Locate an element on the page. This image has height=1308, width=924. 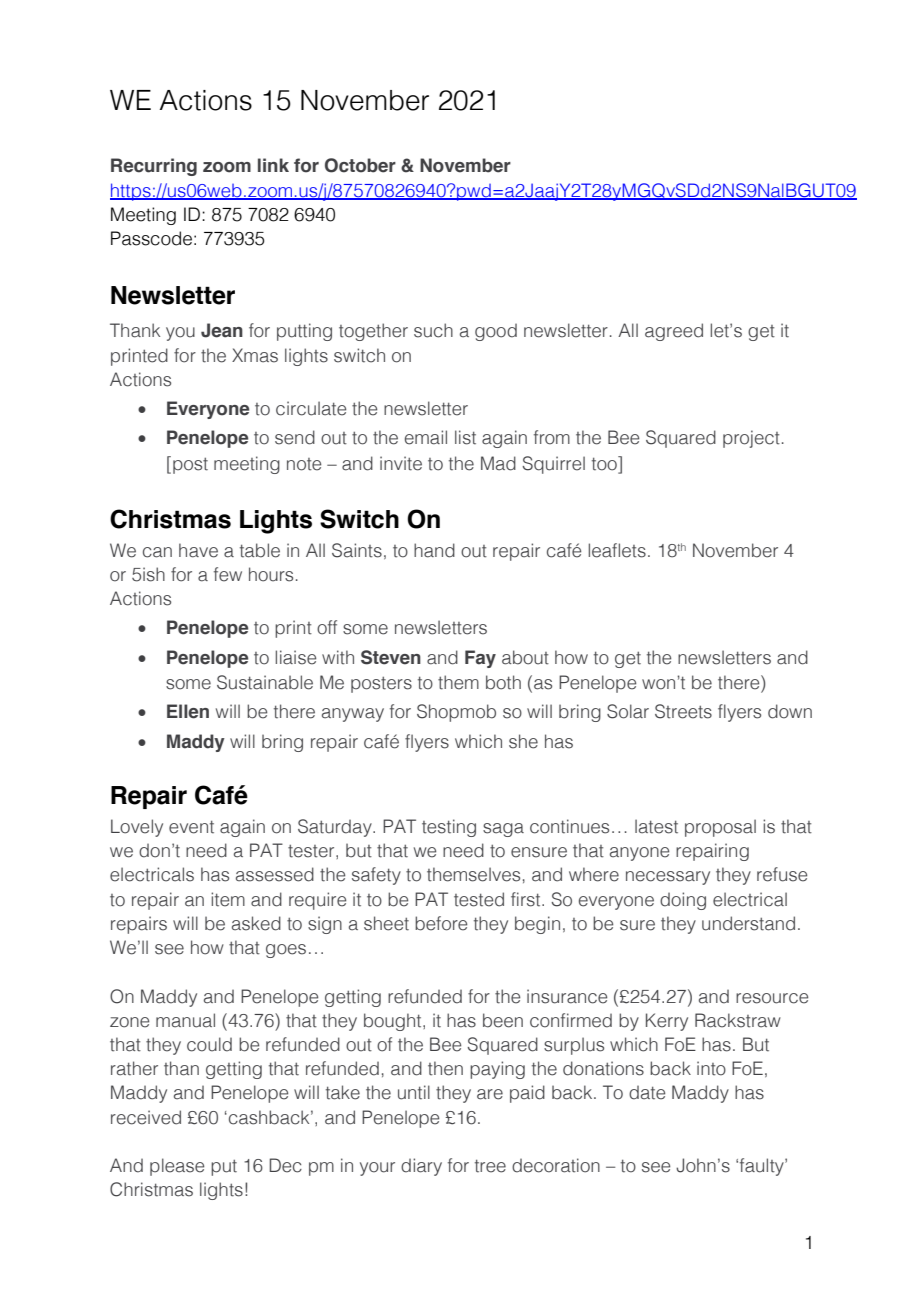
list is located at coordinates (465, 437).
